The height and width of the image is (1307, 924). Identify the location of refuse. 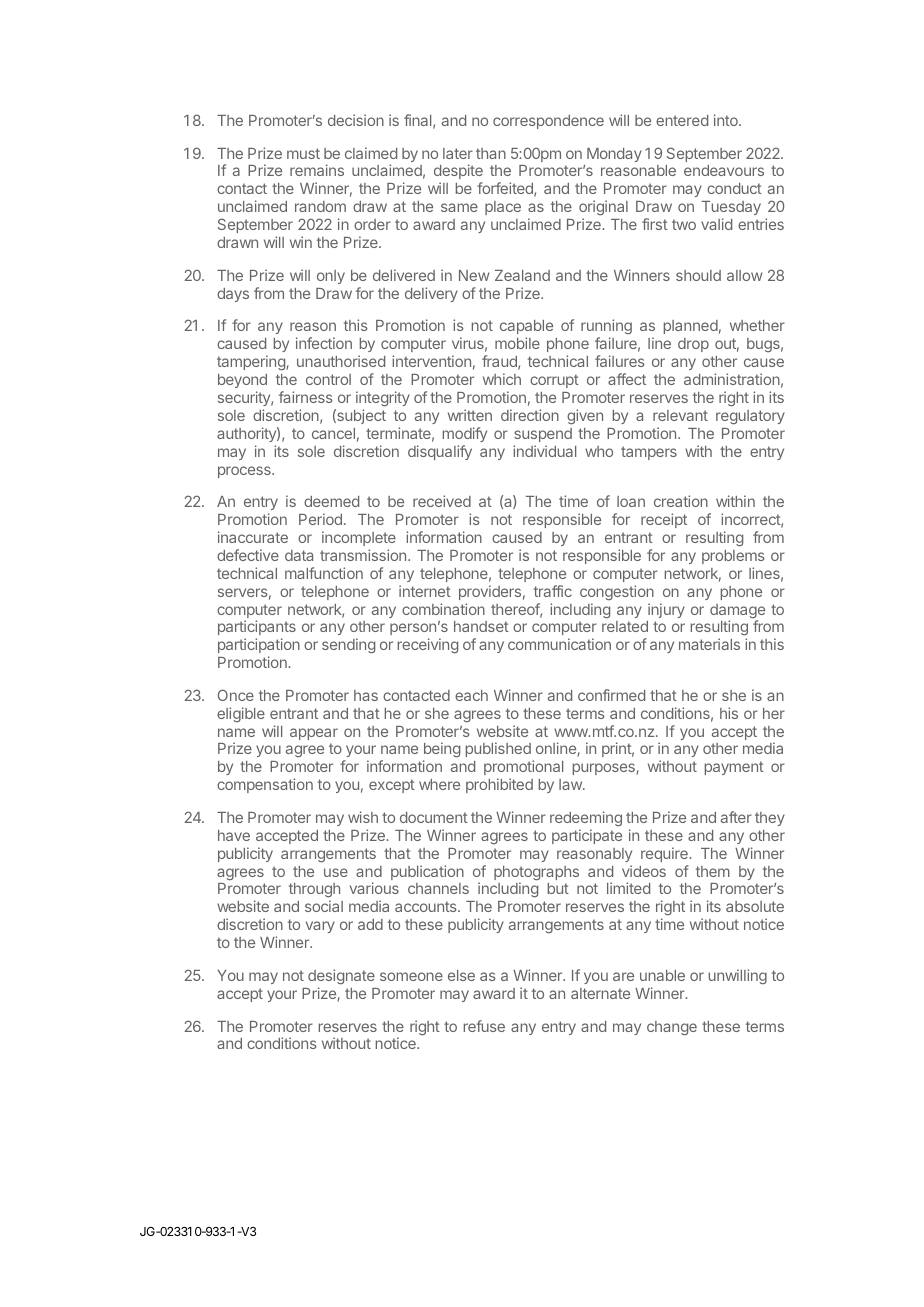
(484, 1026).
